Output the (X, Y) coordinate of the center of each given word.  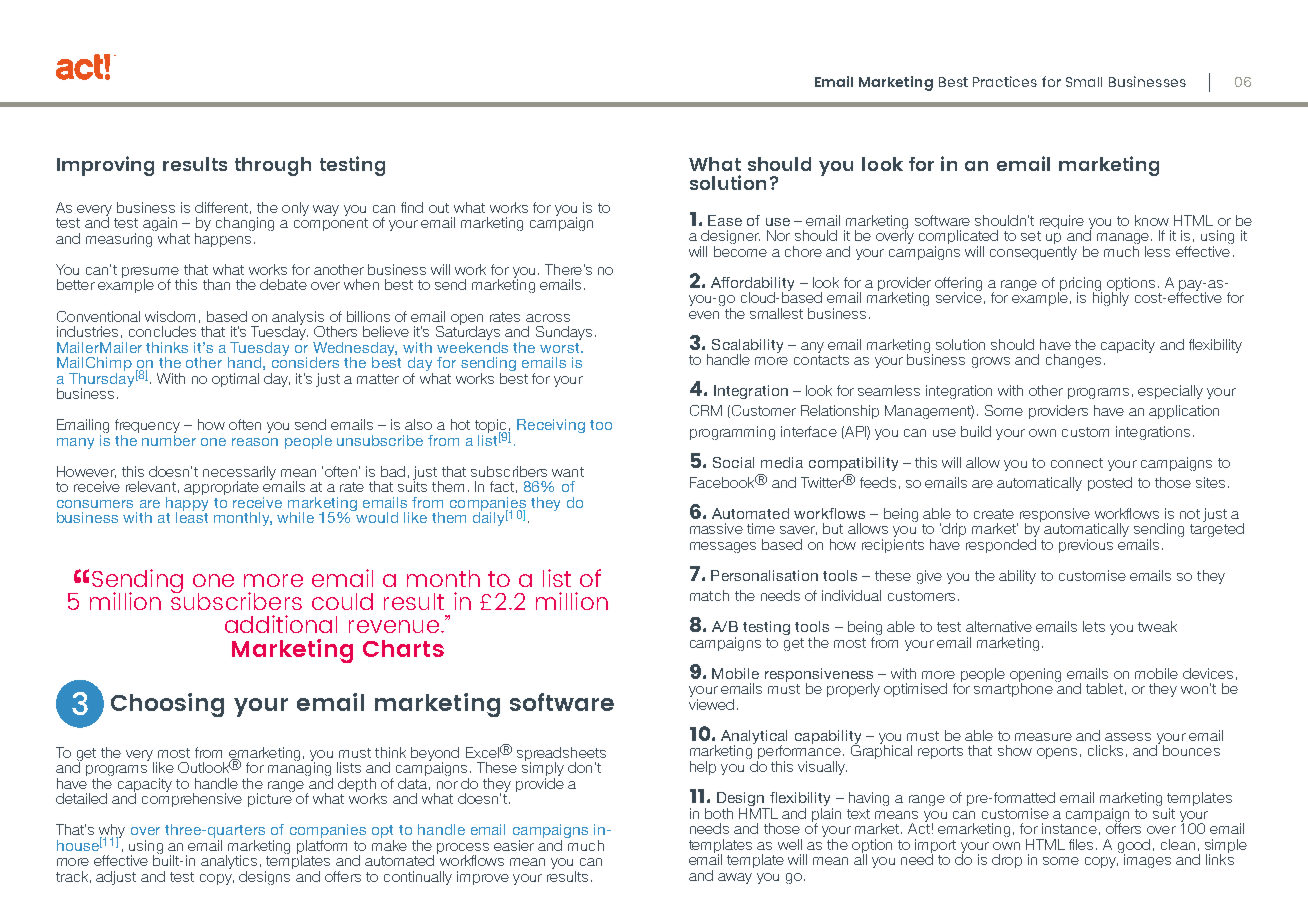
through (273, 166)
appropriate (221, 488)
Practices (1005, 81)
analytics (229, 863)
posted (1110, 484)
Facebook (723, 482)
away (735, 878)
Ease (725, 220)
